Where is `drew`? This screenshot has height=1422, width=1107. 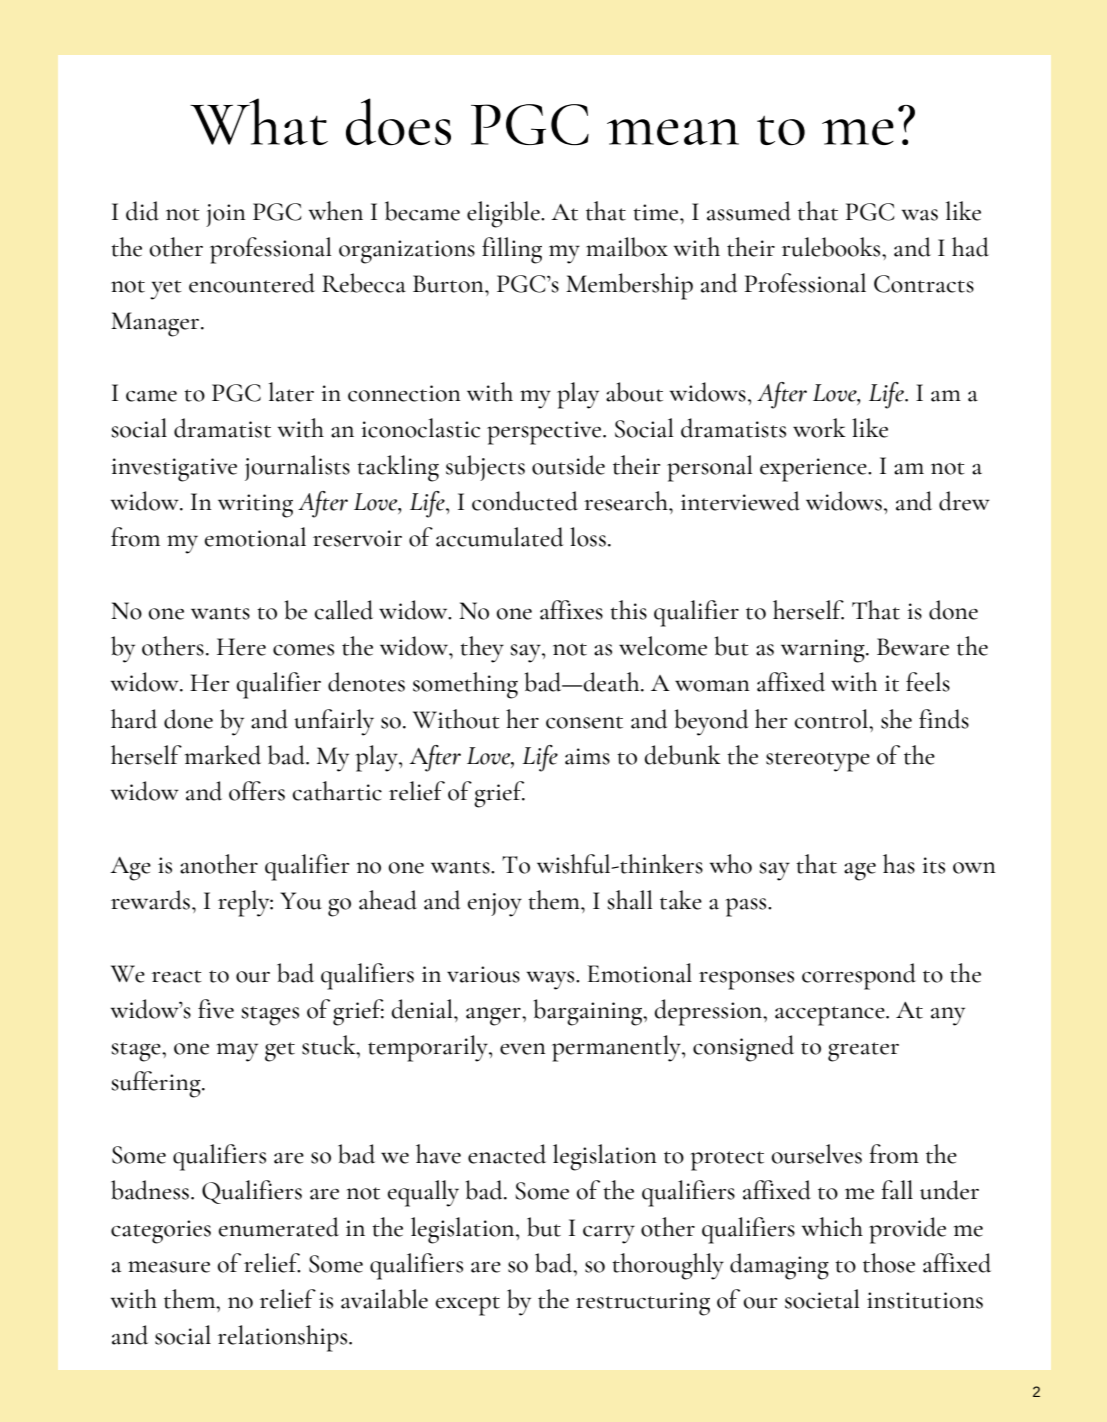 drew is located at coordinates (964, 501).
